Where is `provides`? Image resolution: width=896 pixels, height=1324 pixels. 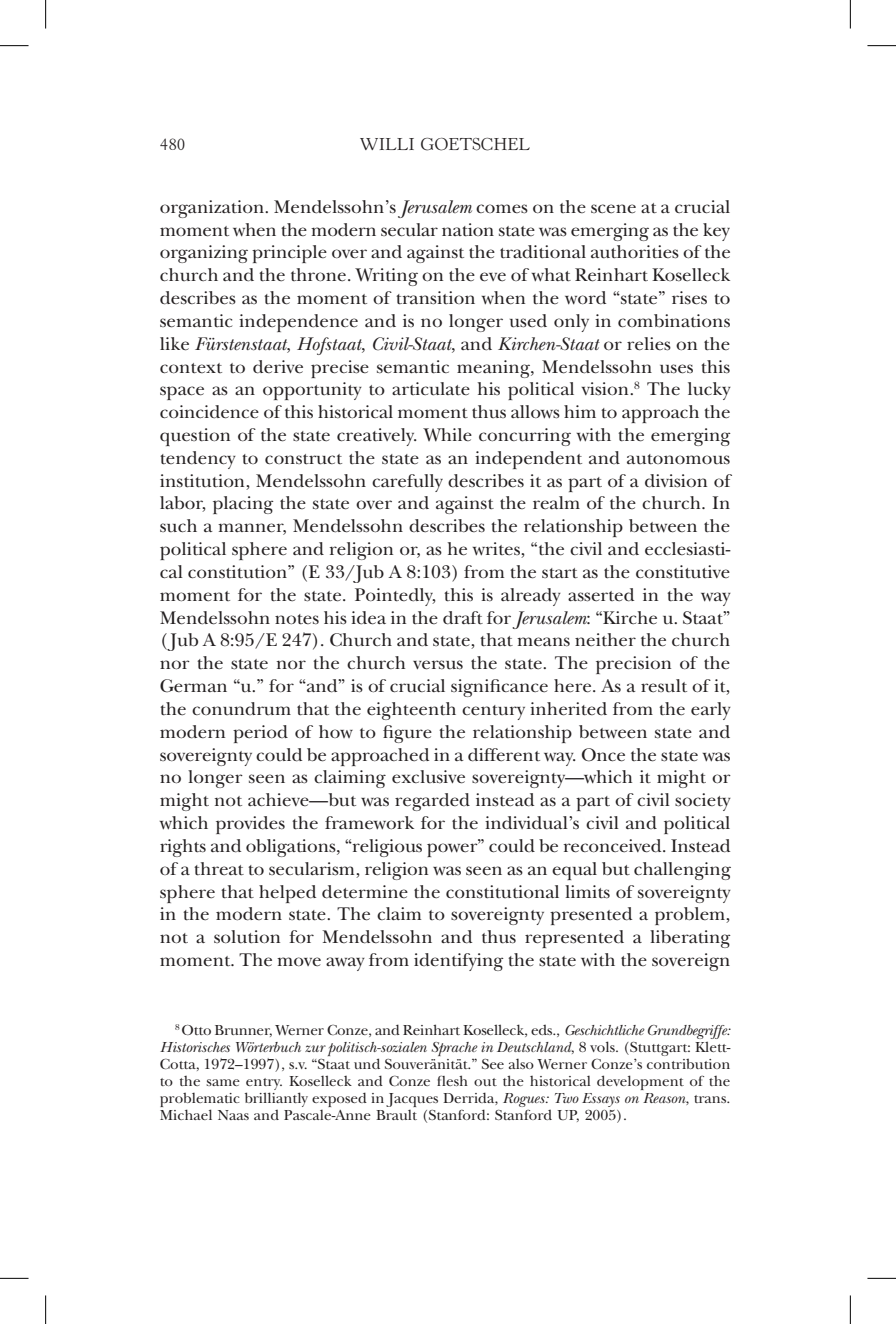
provides is located at coordinates (250, 825).
